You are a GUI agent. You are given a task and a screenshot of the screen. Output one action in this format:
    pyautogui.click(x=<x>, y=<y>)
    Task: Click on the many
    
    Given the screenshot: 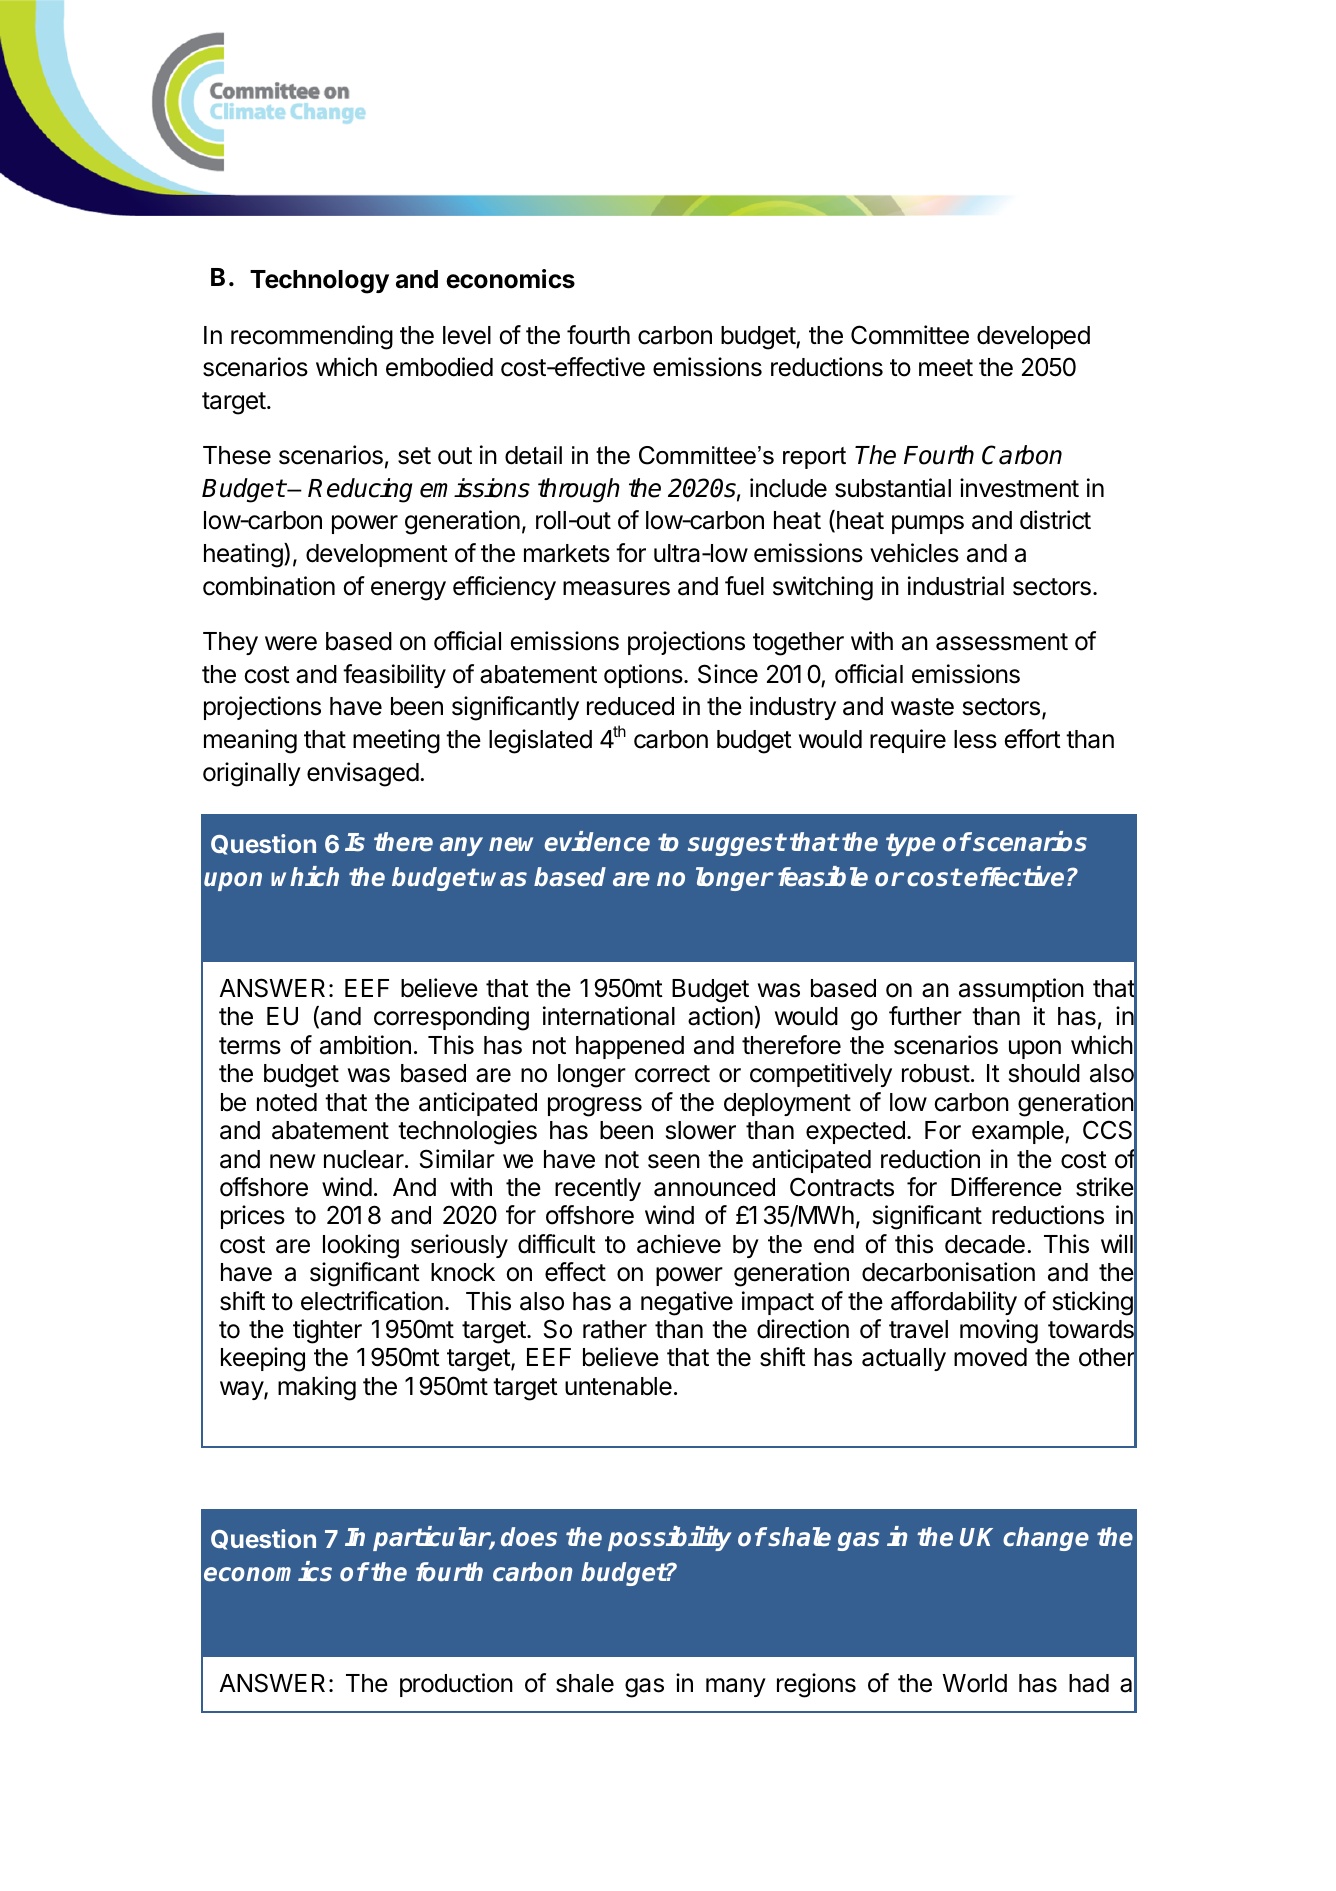 What is the action you would take?
    pyautogui.click(x=736, y=1687)
